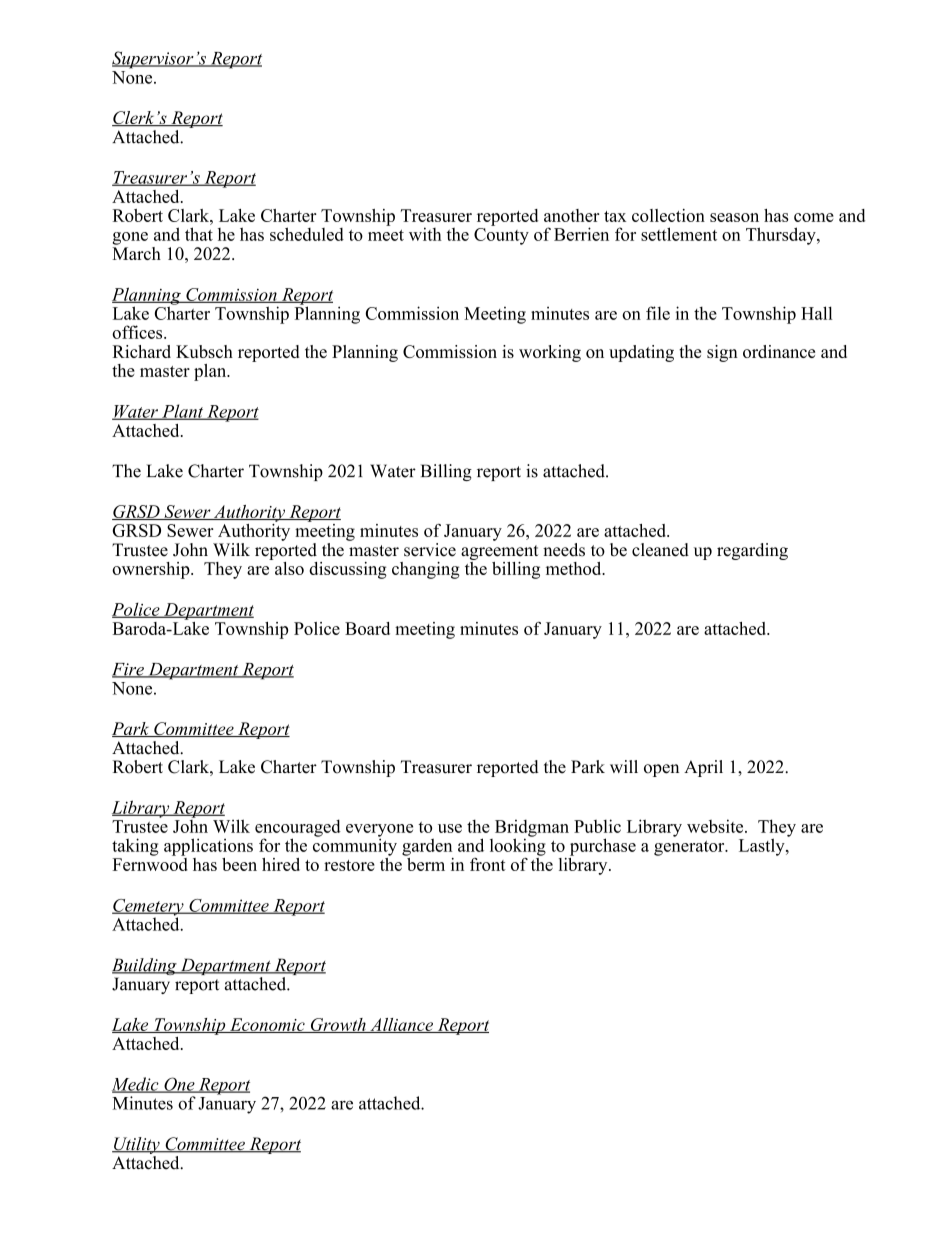  Describe the element at coordinates (208, 847) in the screenshot. I see `applications` at that location.
